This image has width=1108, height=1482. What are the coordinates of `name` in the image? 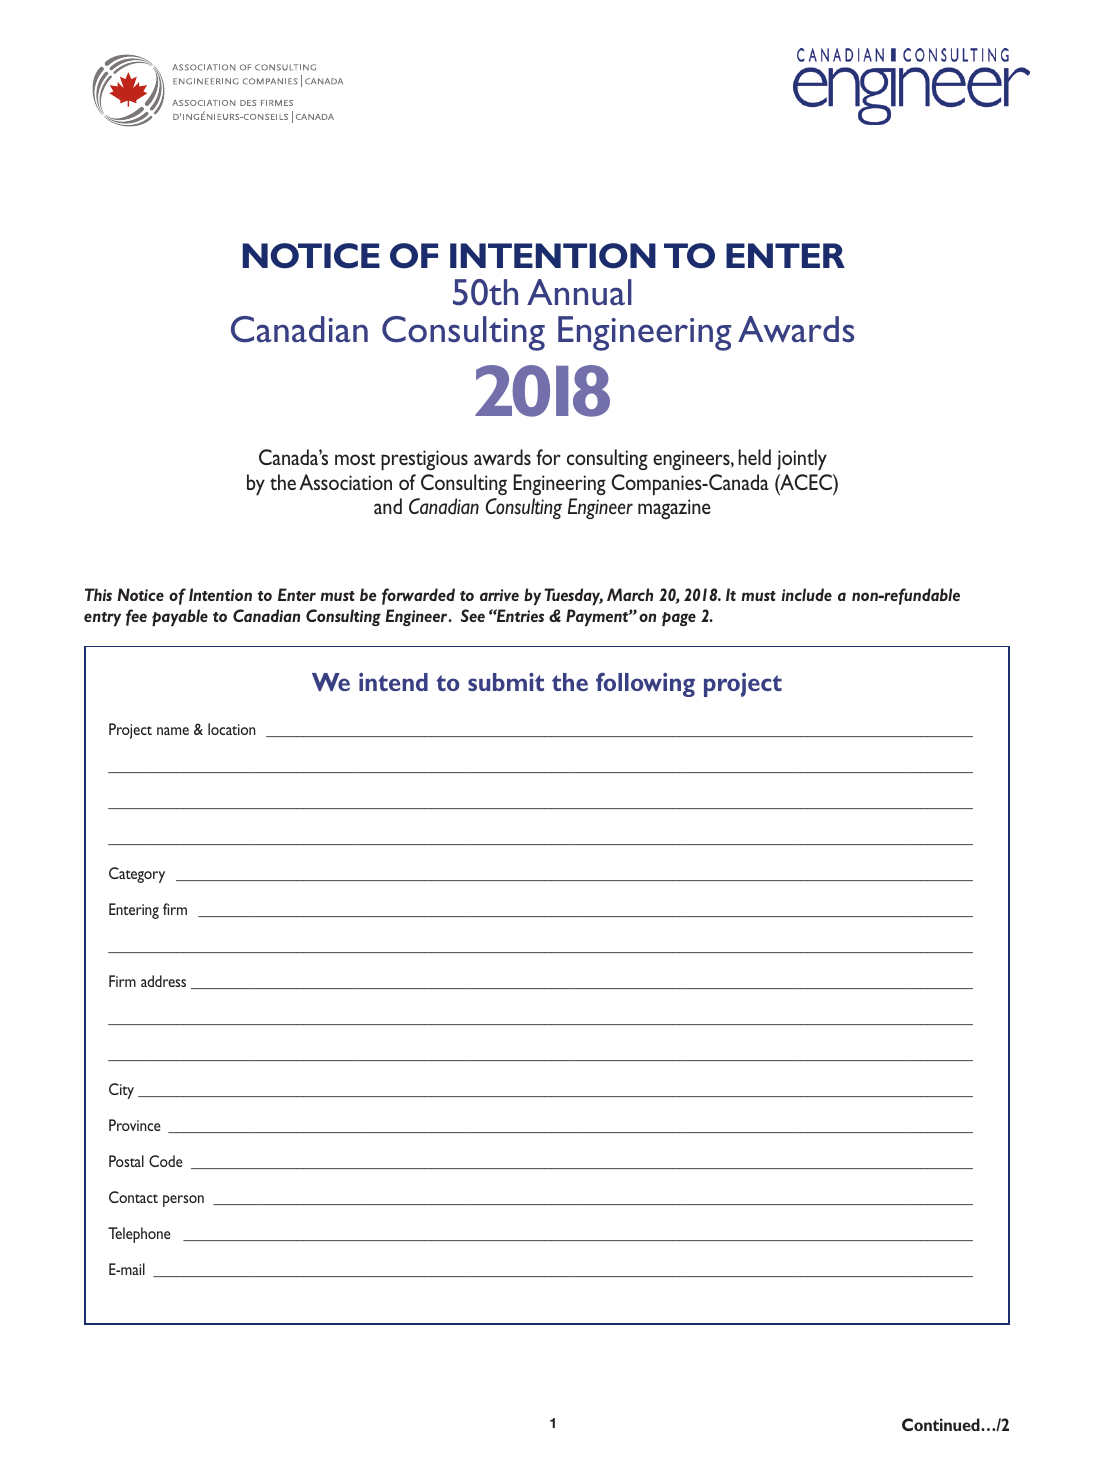 It's located at (173, 731).
